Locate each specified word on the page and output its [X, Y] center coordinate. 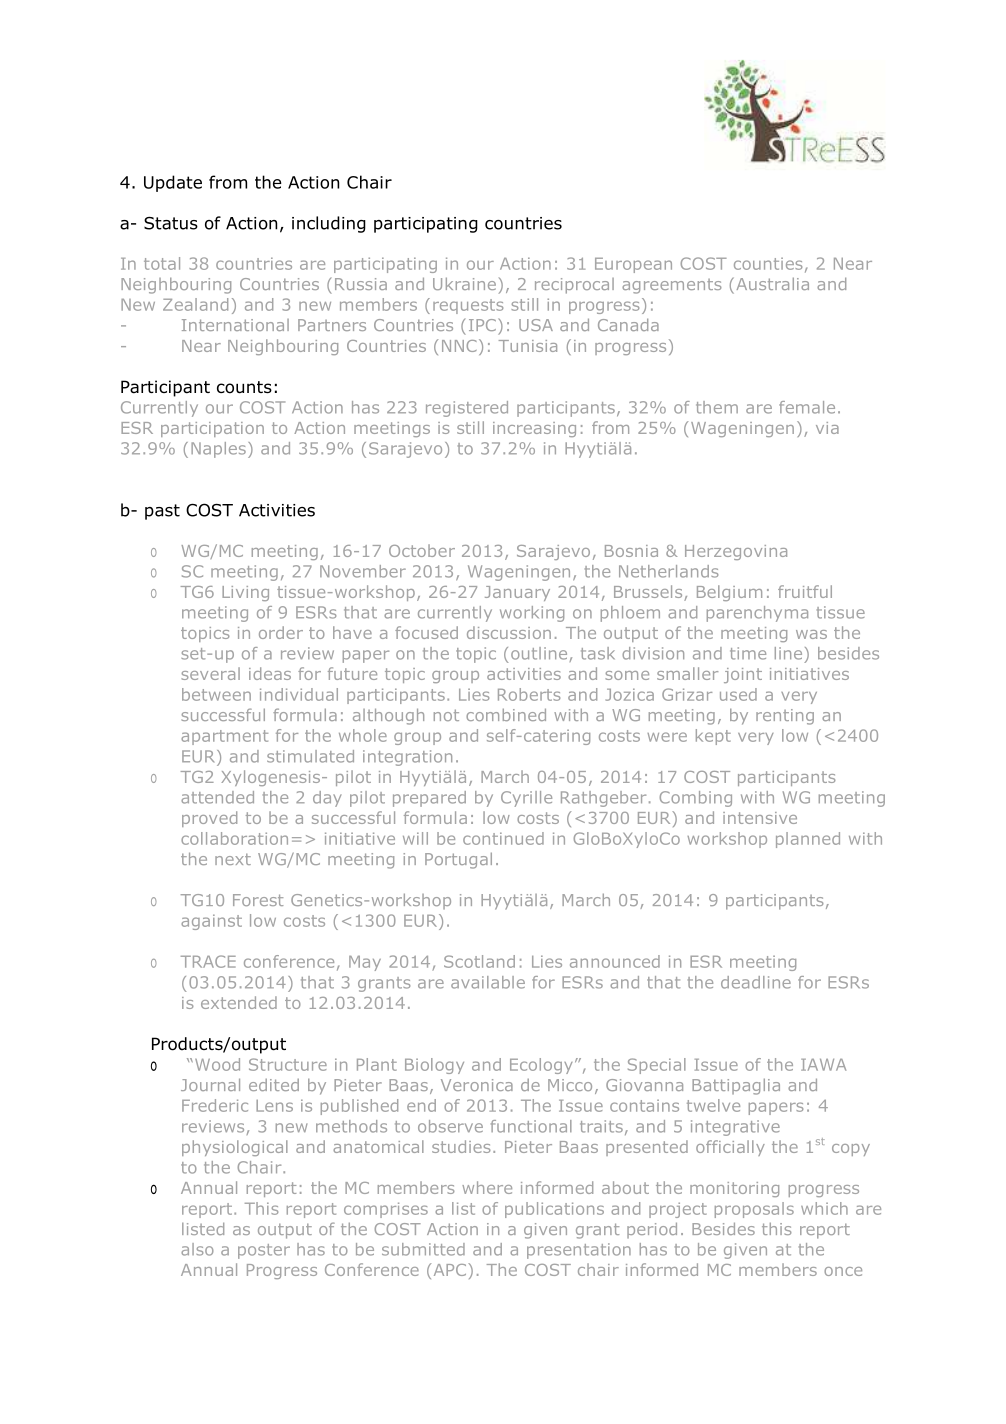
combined [506, 714]
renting [785, 717]
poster [264, 1251]
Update [173, 183]
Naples [218, 450]
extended [239, 1002]
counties [768, 264]
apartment [224, 737]
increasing [534, 429]
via [827, 428]
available [488, 982]
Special [657, 1066]
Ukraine [464, 283]
